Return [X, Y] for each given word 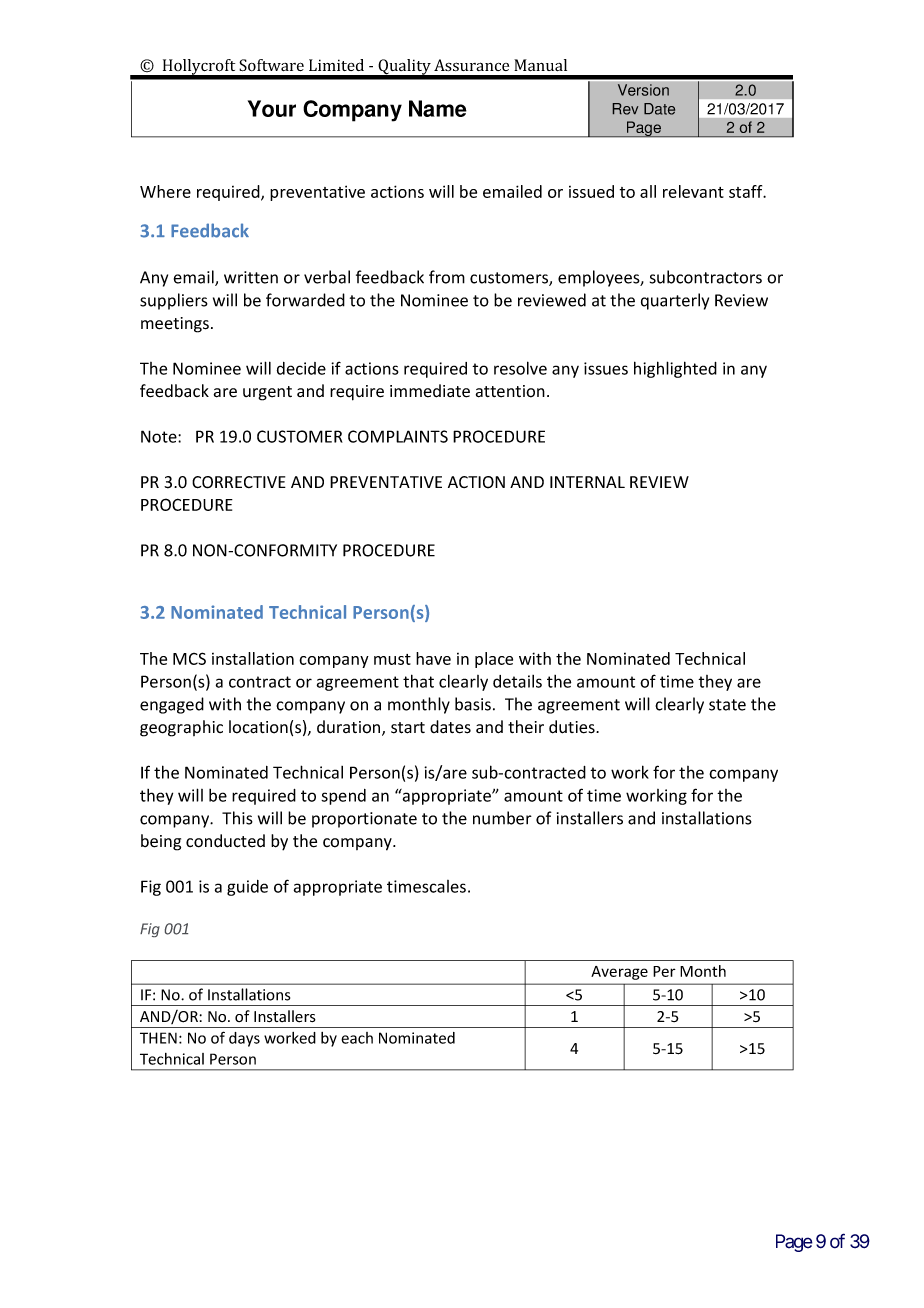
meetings [175, 325]
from [447, 277]
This [237, 818]
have [433, 658]
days [244, 1039]
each [357, 1038]
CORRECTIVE [239, 482]
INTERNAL [587, 482]
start [408, 728]
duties [573, 727]
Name [438, 108]
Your [272, 108]
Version [643, 90]
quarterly [675, 301]
